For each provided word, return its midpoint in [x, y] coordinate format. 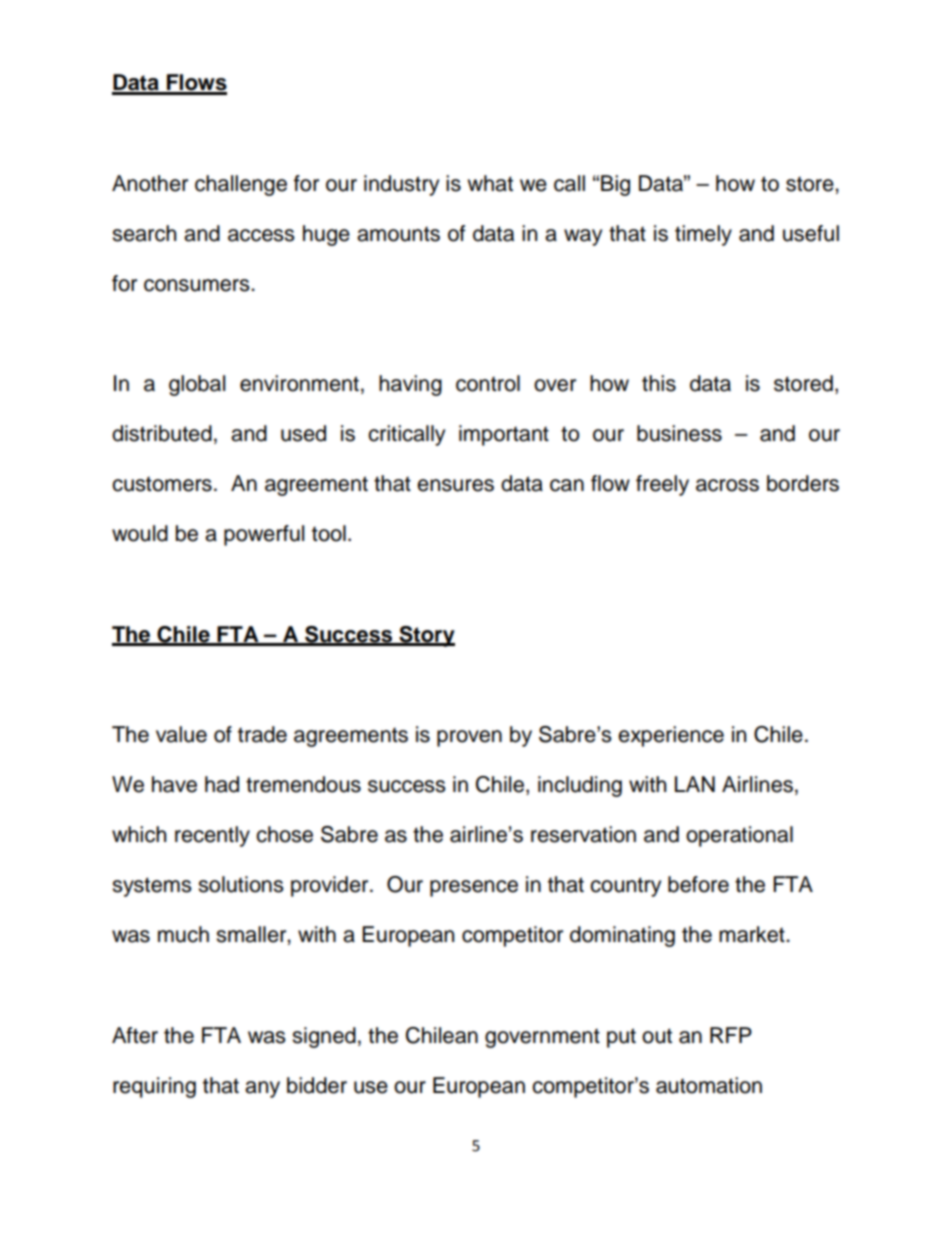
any [262, 1089]
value [181, 734]
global [197, 385]
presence [474, 888]
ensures [455, 485]
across [727, 485]
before [698, 884]
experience [671, 736]
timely [703, 235]
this [659, 383]
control [488, 383]
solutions [241, 884]
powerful [264, 535]
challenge [241, 185]
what [490, 183]
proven [469, 738]
